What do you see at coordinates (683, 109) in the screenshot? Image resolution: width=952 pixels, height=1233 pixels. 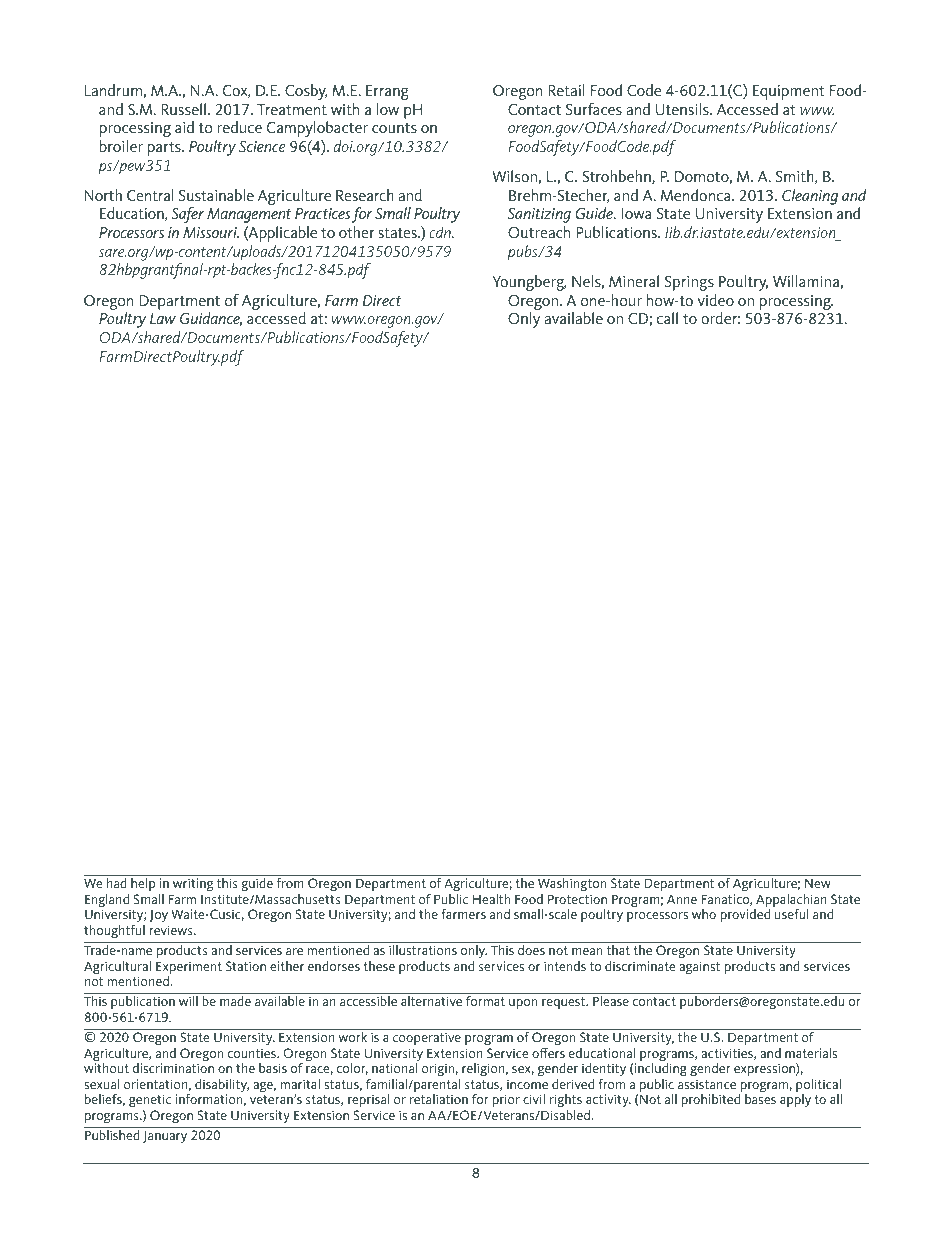 I see `Utensils` at bounding box center [683, 109].
